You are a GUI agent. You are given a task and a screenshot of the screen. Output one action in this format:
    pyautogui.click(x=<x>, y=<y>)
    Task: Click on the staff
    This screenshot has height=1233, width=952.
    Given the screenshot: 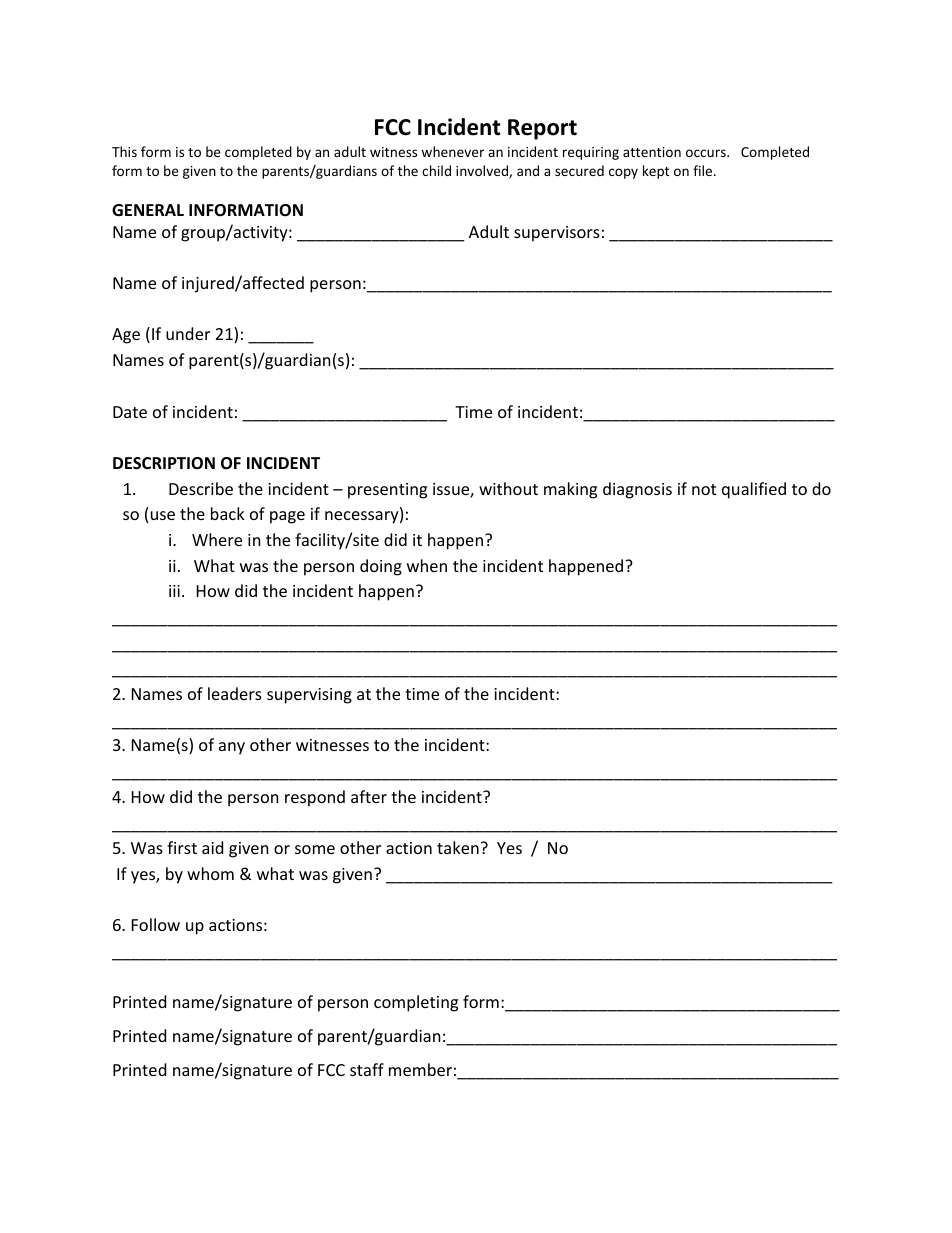 What is the action you would take?
    pyautogui.click(x=367, y=1069)
